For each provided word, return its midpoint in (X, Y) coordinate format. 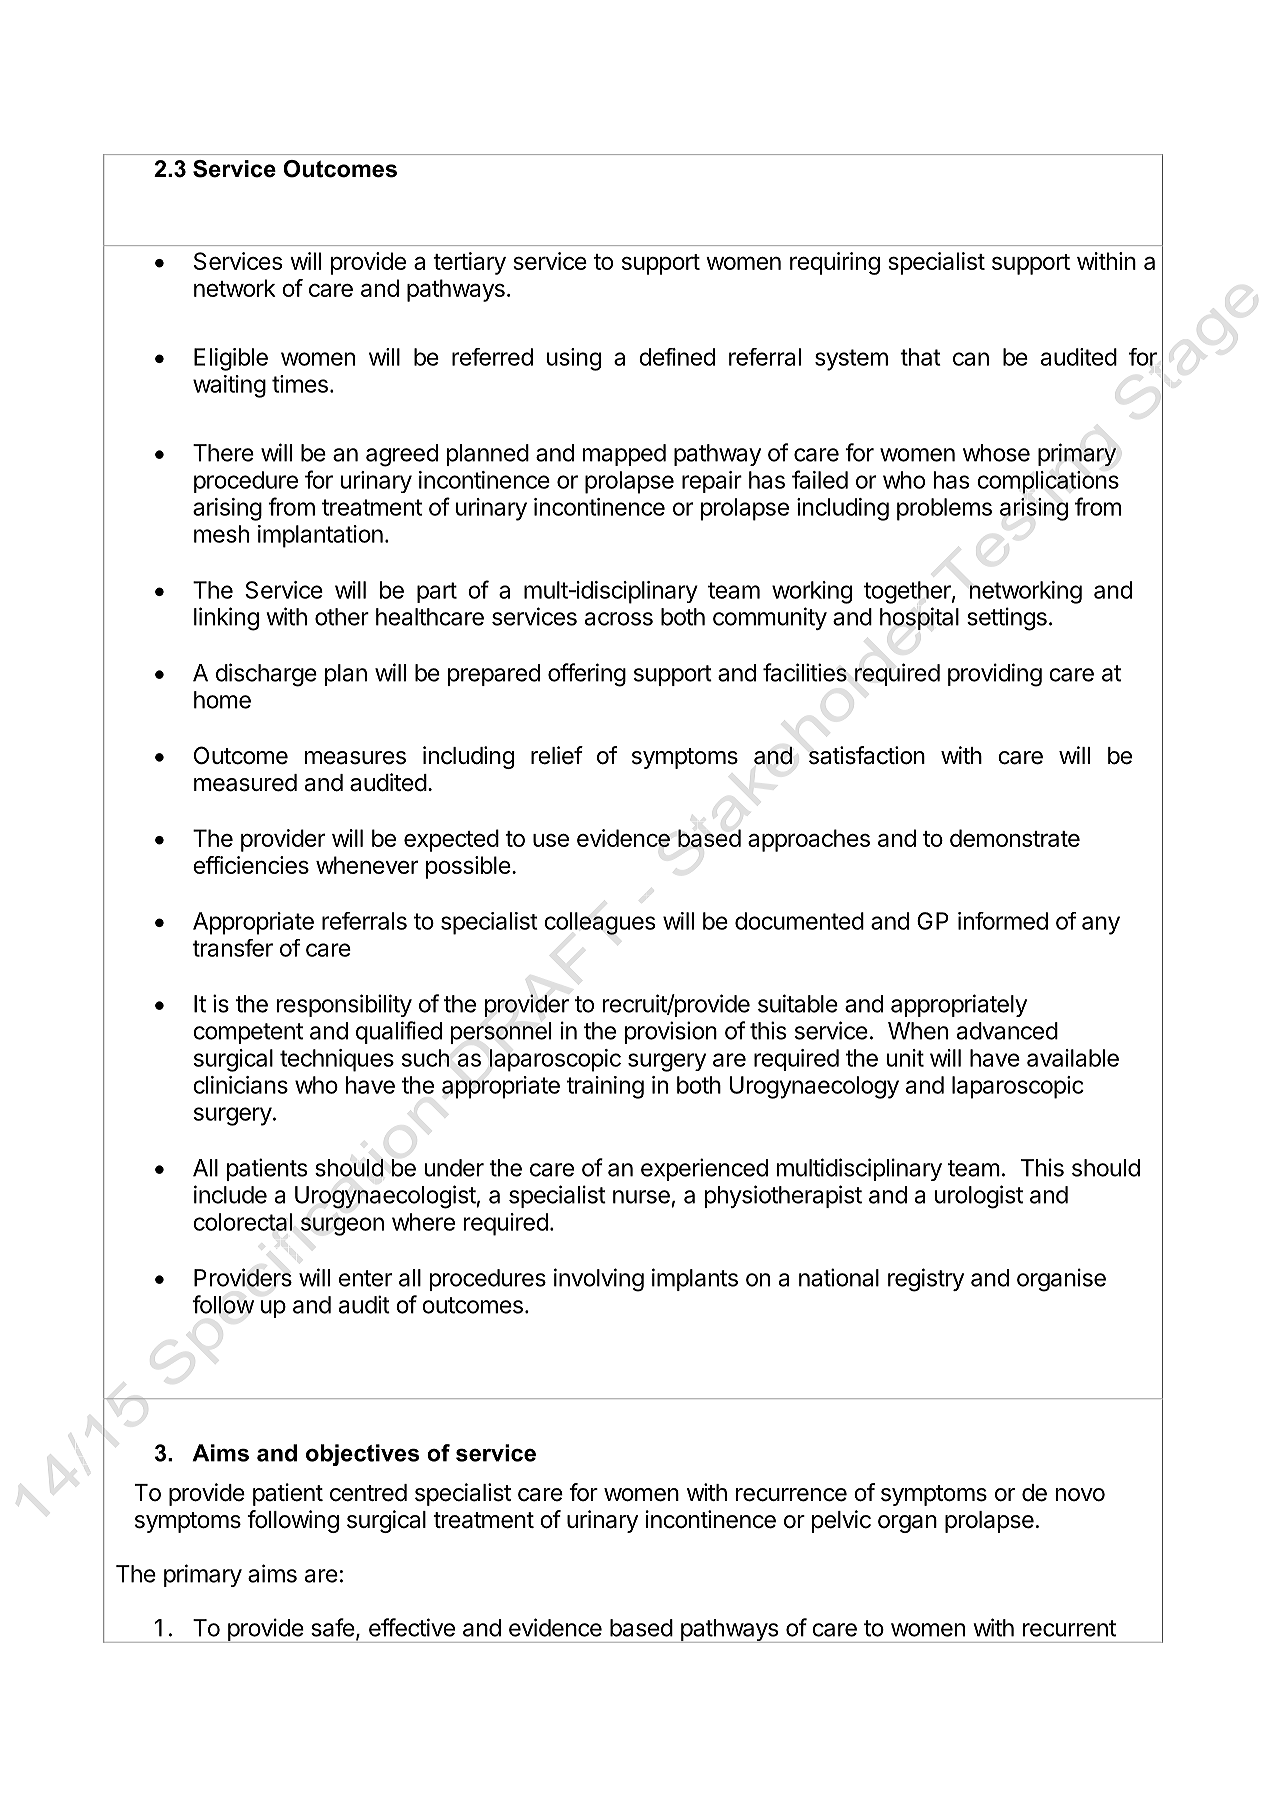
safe (333, 1627)
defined (677, 357)
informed (1003, 921)
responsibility (344, 1005)
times (300, 384)
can (971, 359)
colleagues (599, 923)
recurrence (791, 1495)
